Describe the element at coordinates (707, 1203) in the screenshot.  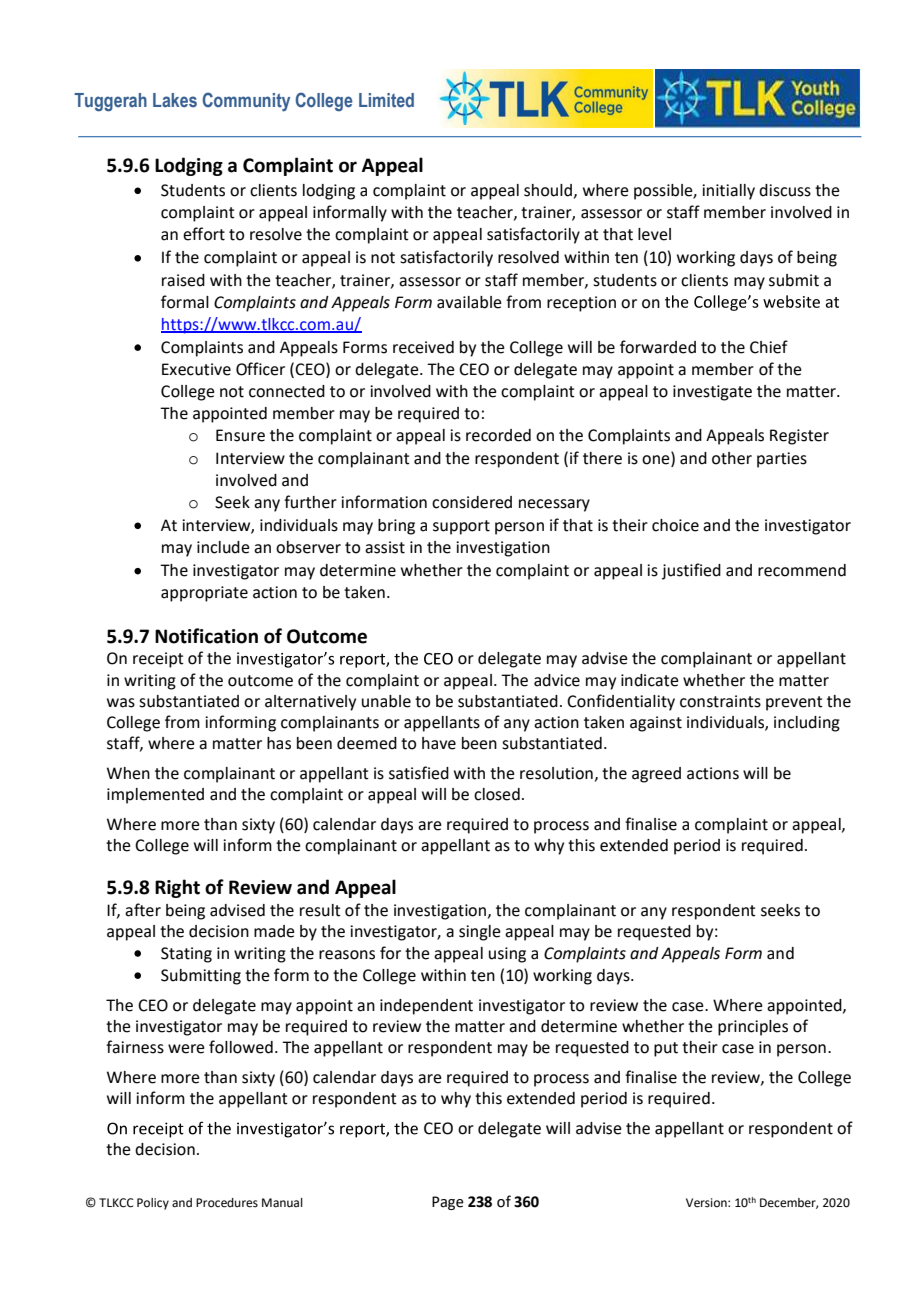
I see `Version` at that location.
